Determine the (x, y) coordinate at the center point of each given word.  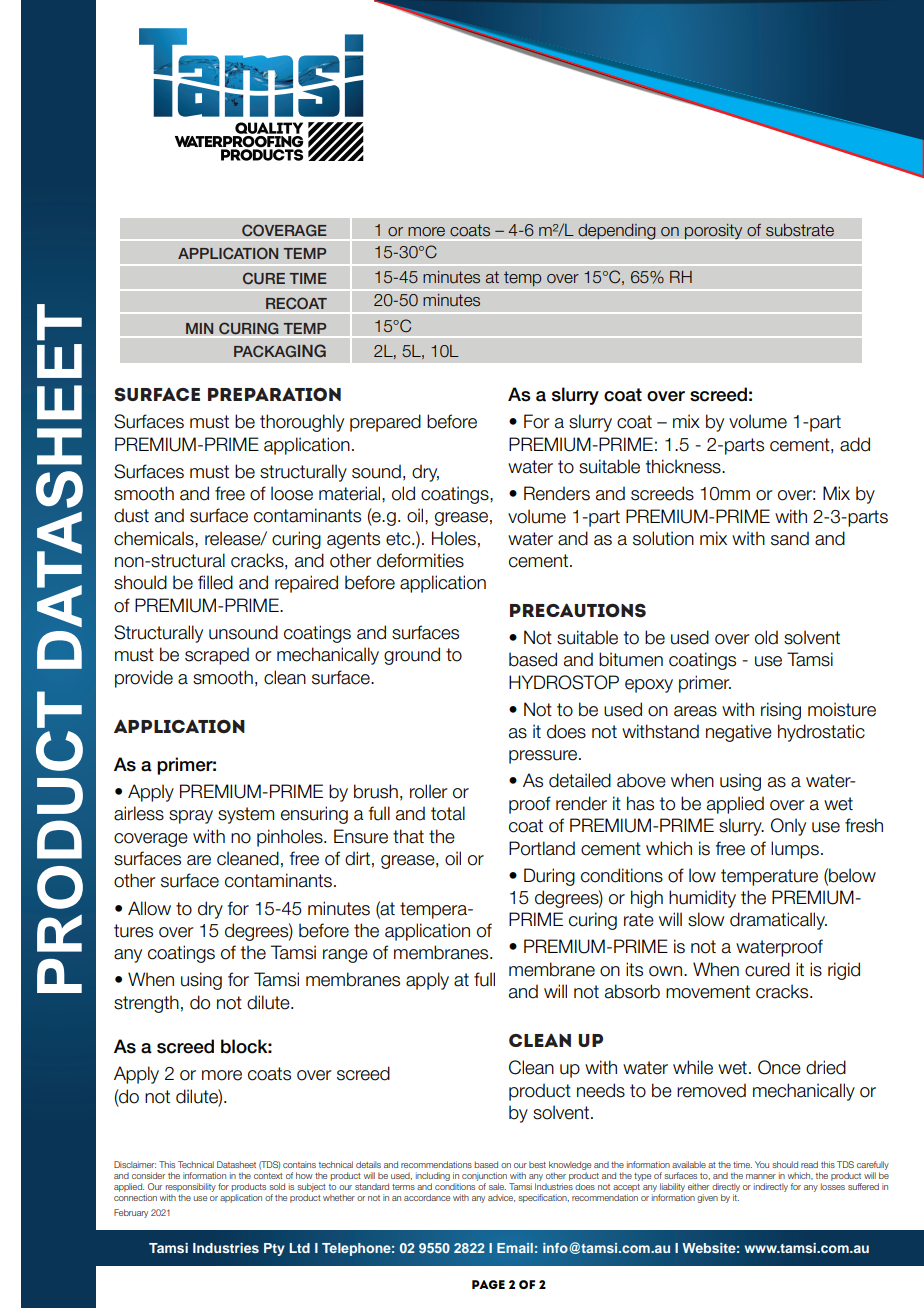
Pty (274, 1249)
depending (616, 232)
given (707, 1198)
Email (515, 1248)
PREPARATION (274, 394)
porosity (713, 231)
